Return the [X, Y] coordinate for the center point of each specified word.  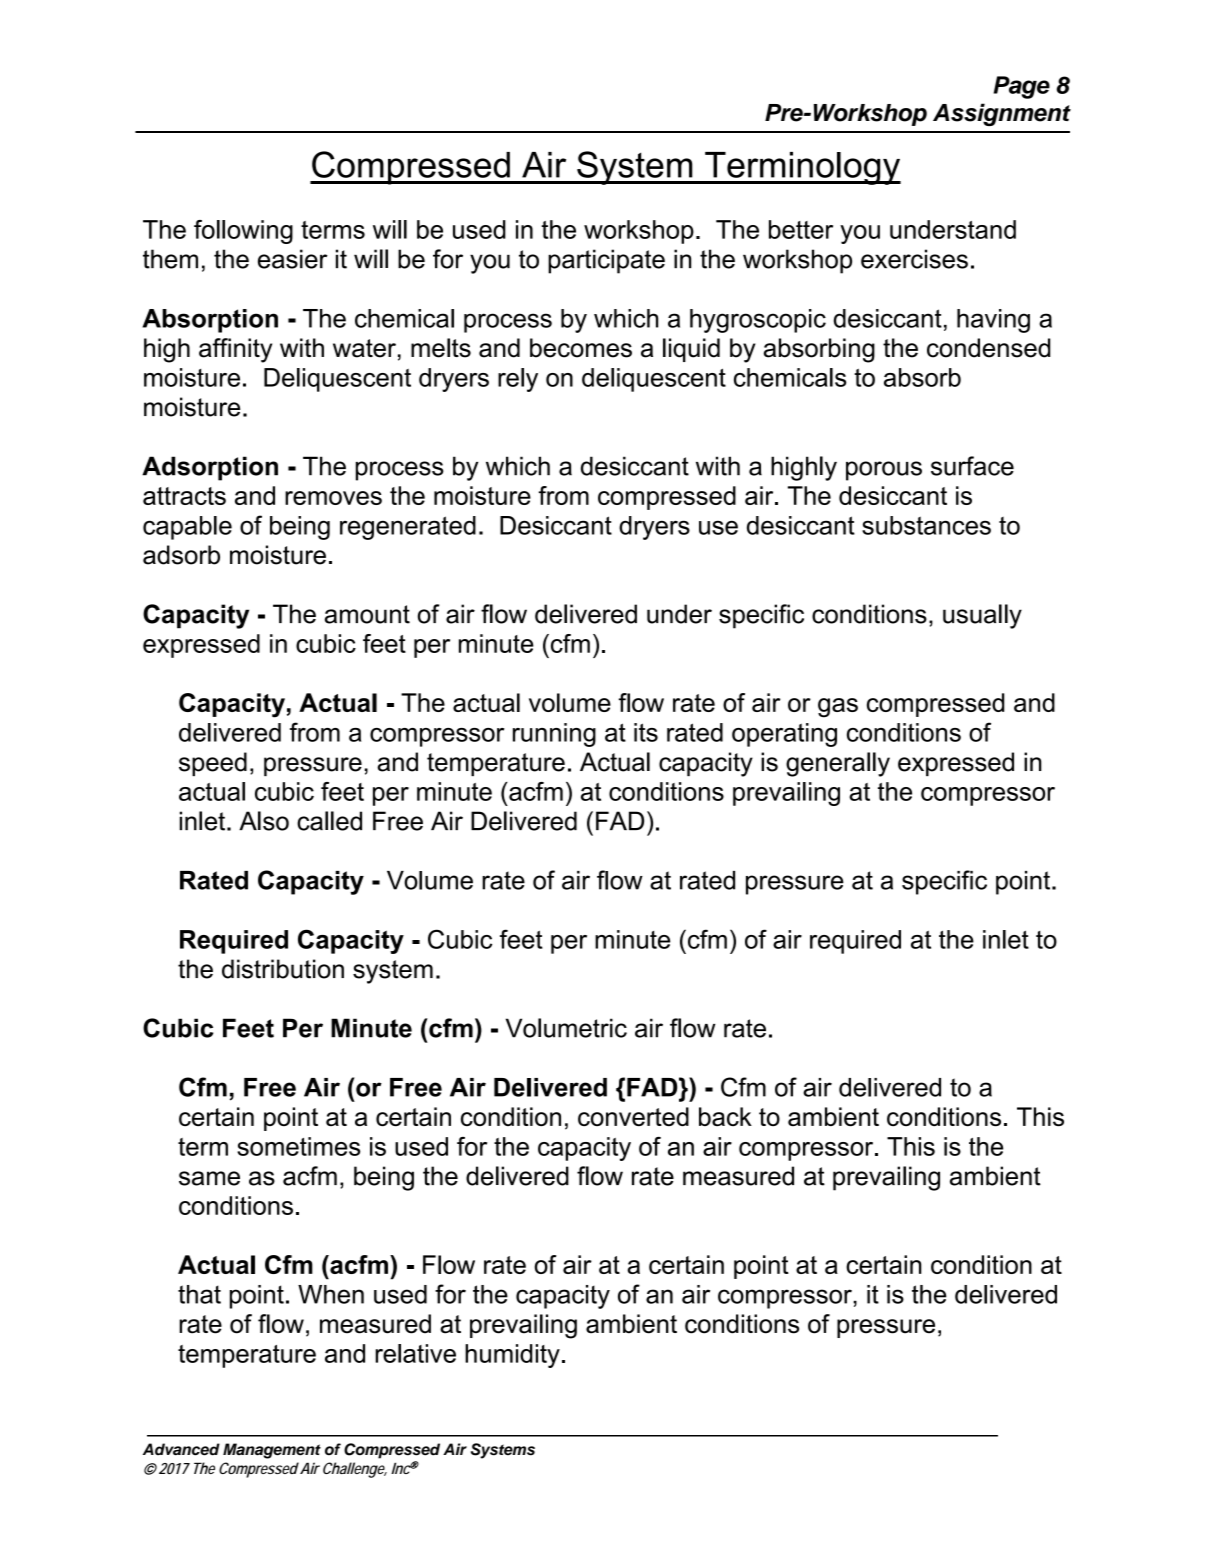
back [725, 1116]
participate [606, 261]
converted [633, 1116]
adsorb [181, 555]
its [646, 732]
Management [272, 1451]
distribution [283, 969]
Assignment [1002, 114]
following [243, 232]
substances [926, 525]
